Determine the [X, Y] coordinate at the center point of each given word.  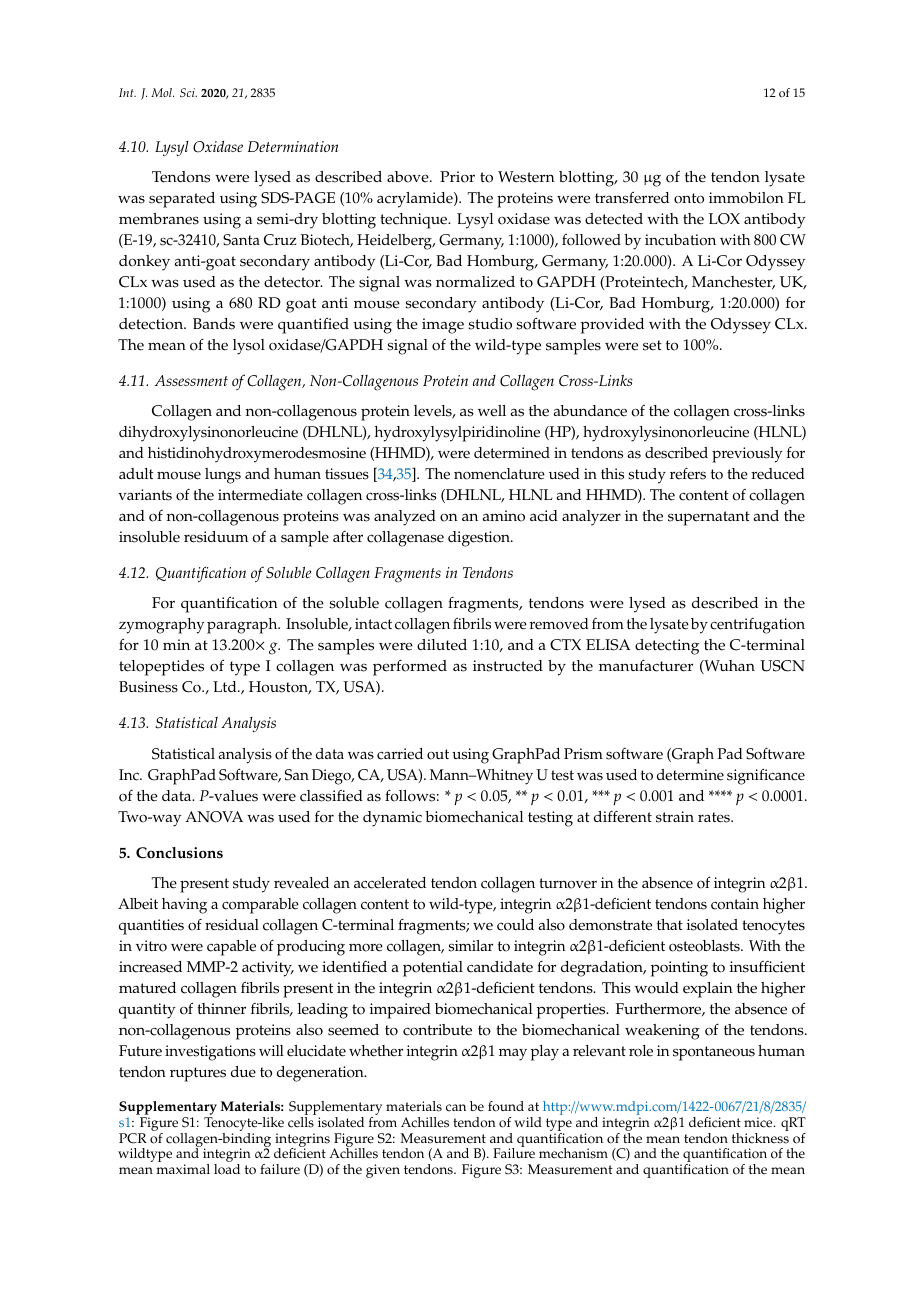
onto [689, 198]
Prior [457, 177]
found [506, 1106]
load [227, 1169]
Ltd [226, 686]
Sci [188, 92]
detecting [667, 647]
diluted [442, 645]
